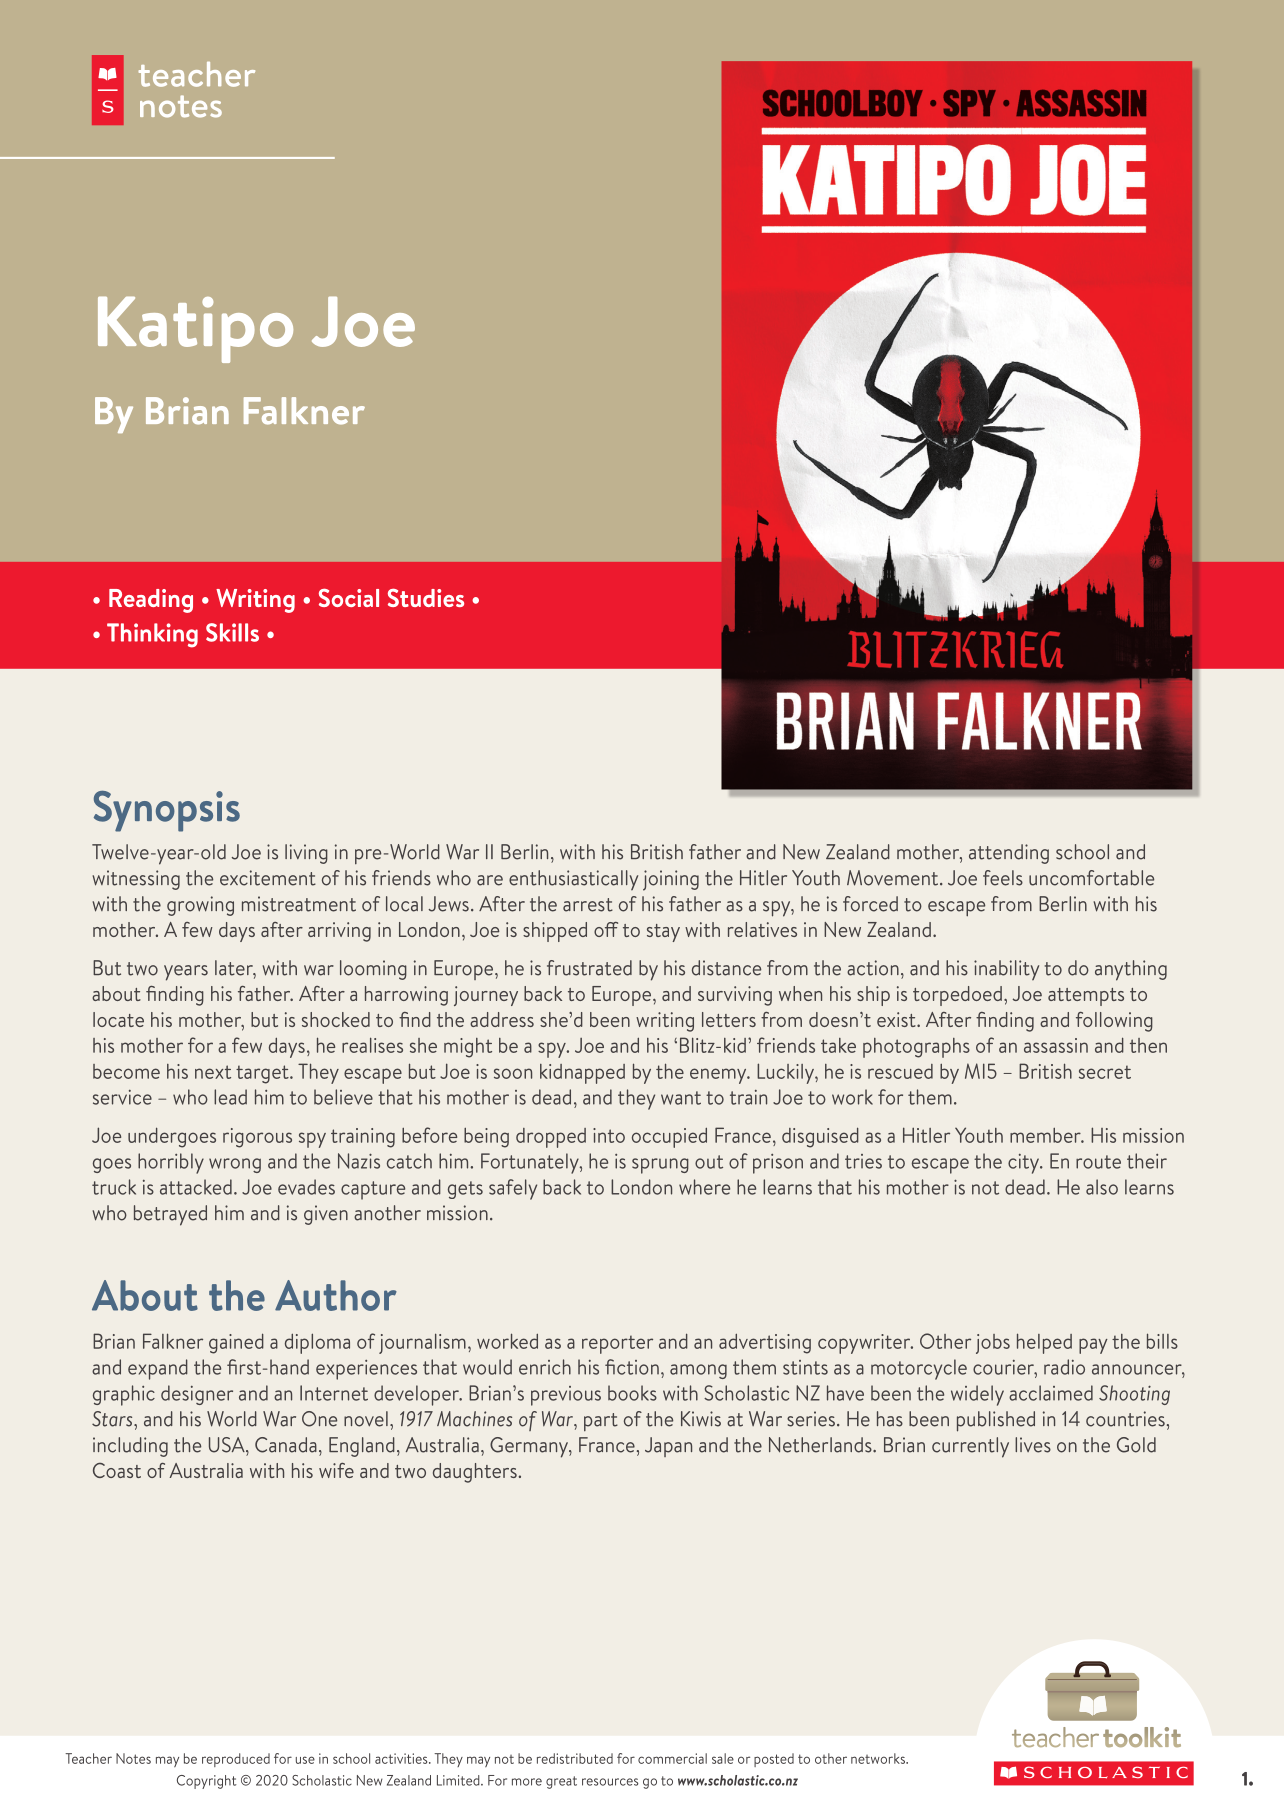 The width and height of the image is (1284, 1816). What do you see at coordinates (617, 1344) in the image?
I see `reporter` at bounding box center [617, 1344].
